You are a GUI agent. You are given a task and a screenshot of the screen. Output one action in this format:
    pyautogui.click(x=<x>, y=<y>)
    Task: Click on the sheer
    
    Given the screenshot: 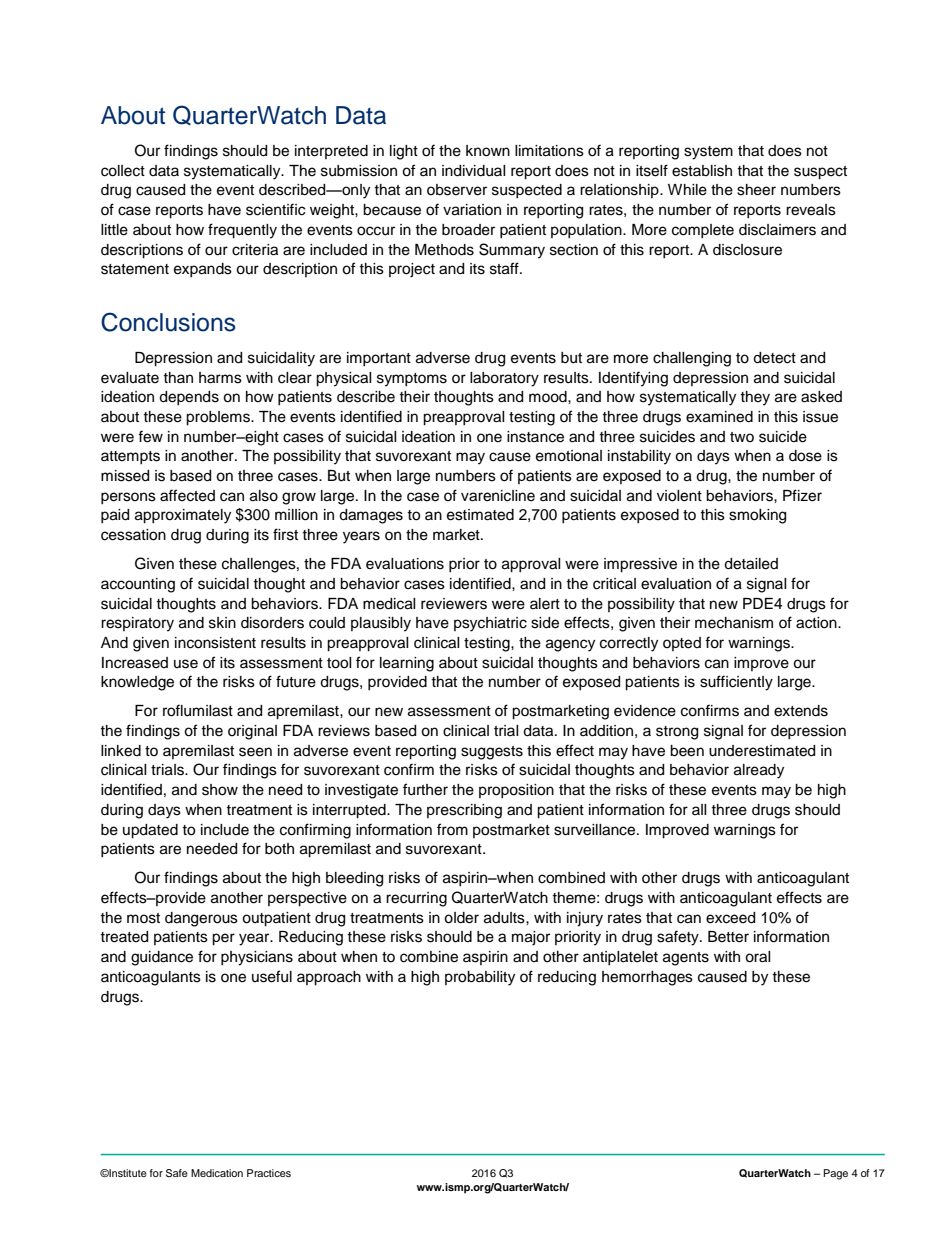 What is the action you would take?
    pyautogui.click(x=756, y=190)
